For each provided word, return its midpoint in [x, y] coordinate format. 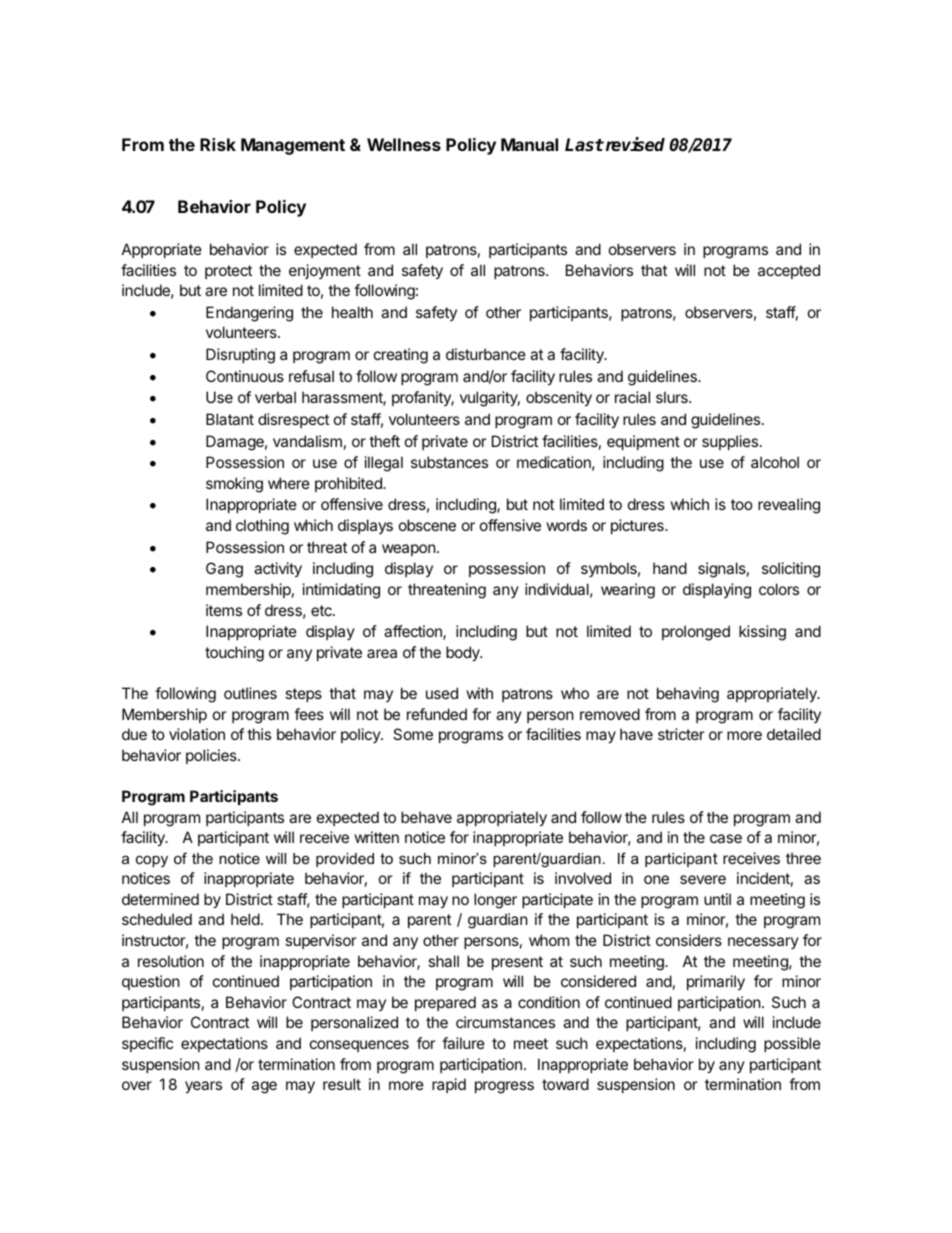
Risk [218, 144]
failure [463, 1043]
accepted [789, 271]
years [203, 1087]
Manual [529, 144]
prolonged [696, 633]
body [464, 653]
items [224, 610]
